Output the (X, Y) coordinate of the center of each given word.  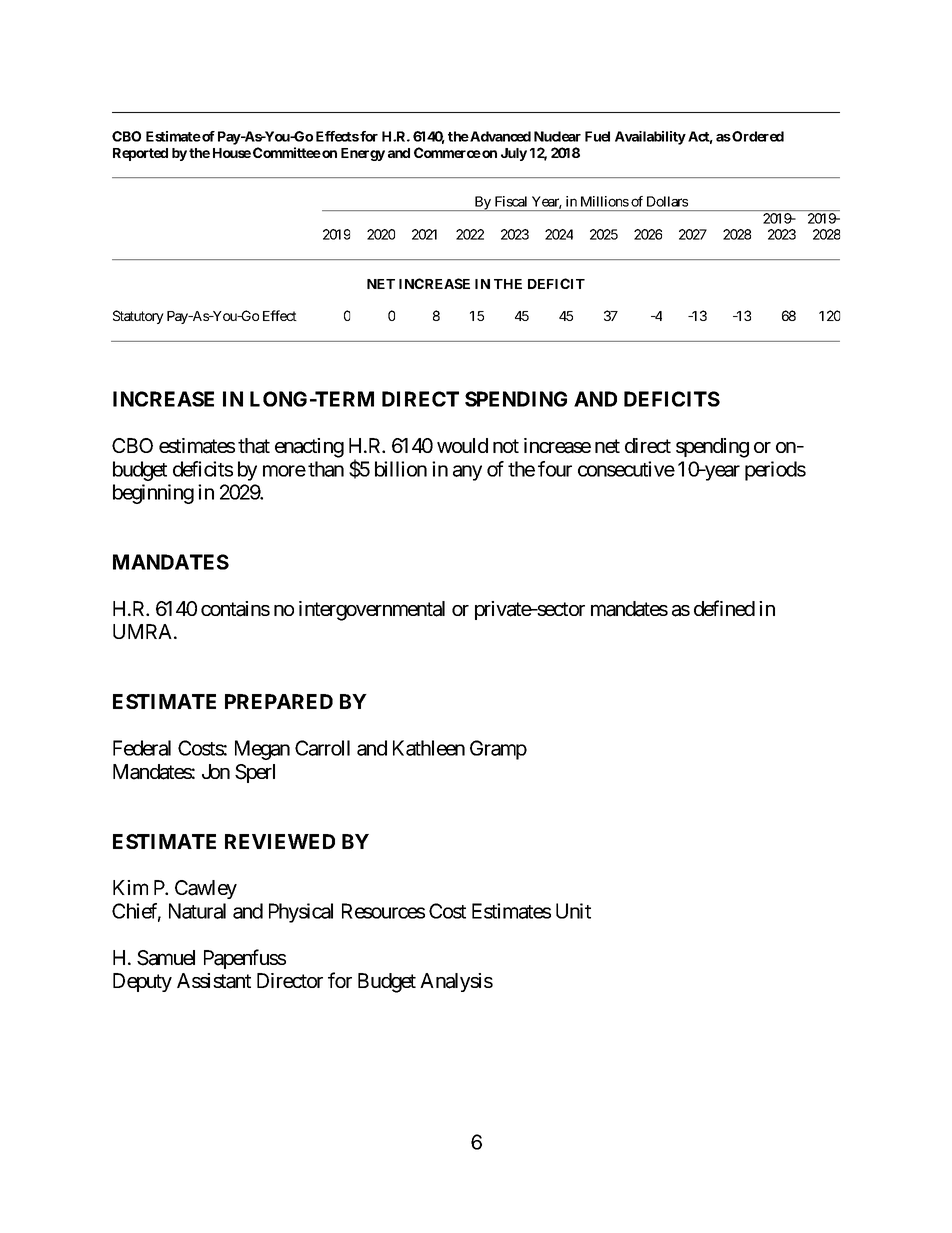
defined (724, 608)
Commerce (447, 152)
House (232, 153)
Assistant (214, 981)
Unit (573, 911)
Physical (301, 913)
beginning (153, 494)
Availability (650, 138)
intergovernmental (372, 611)
